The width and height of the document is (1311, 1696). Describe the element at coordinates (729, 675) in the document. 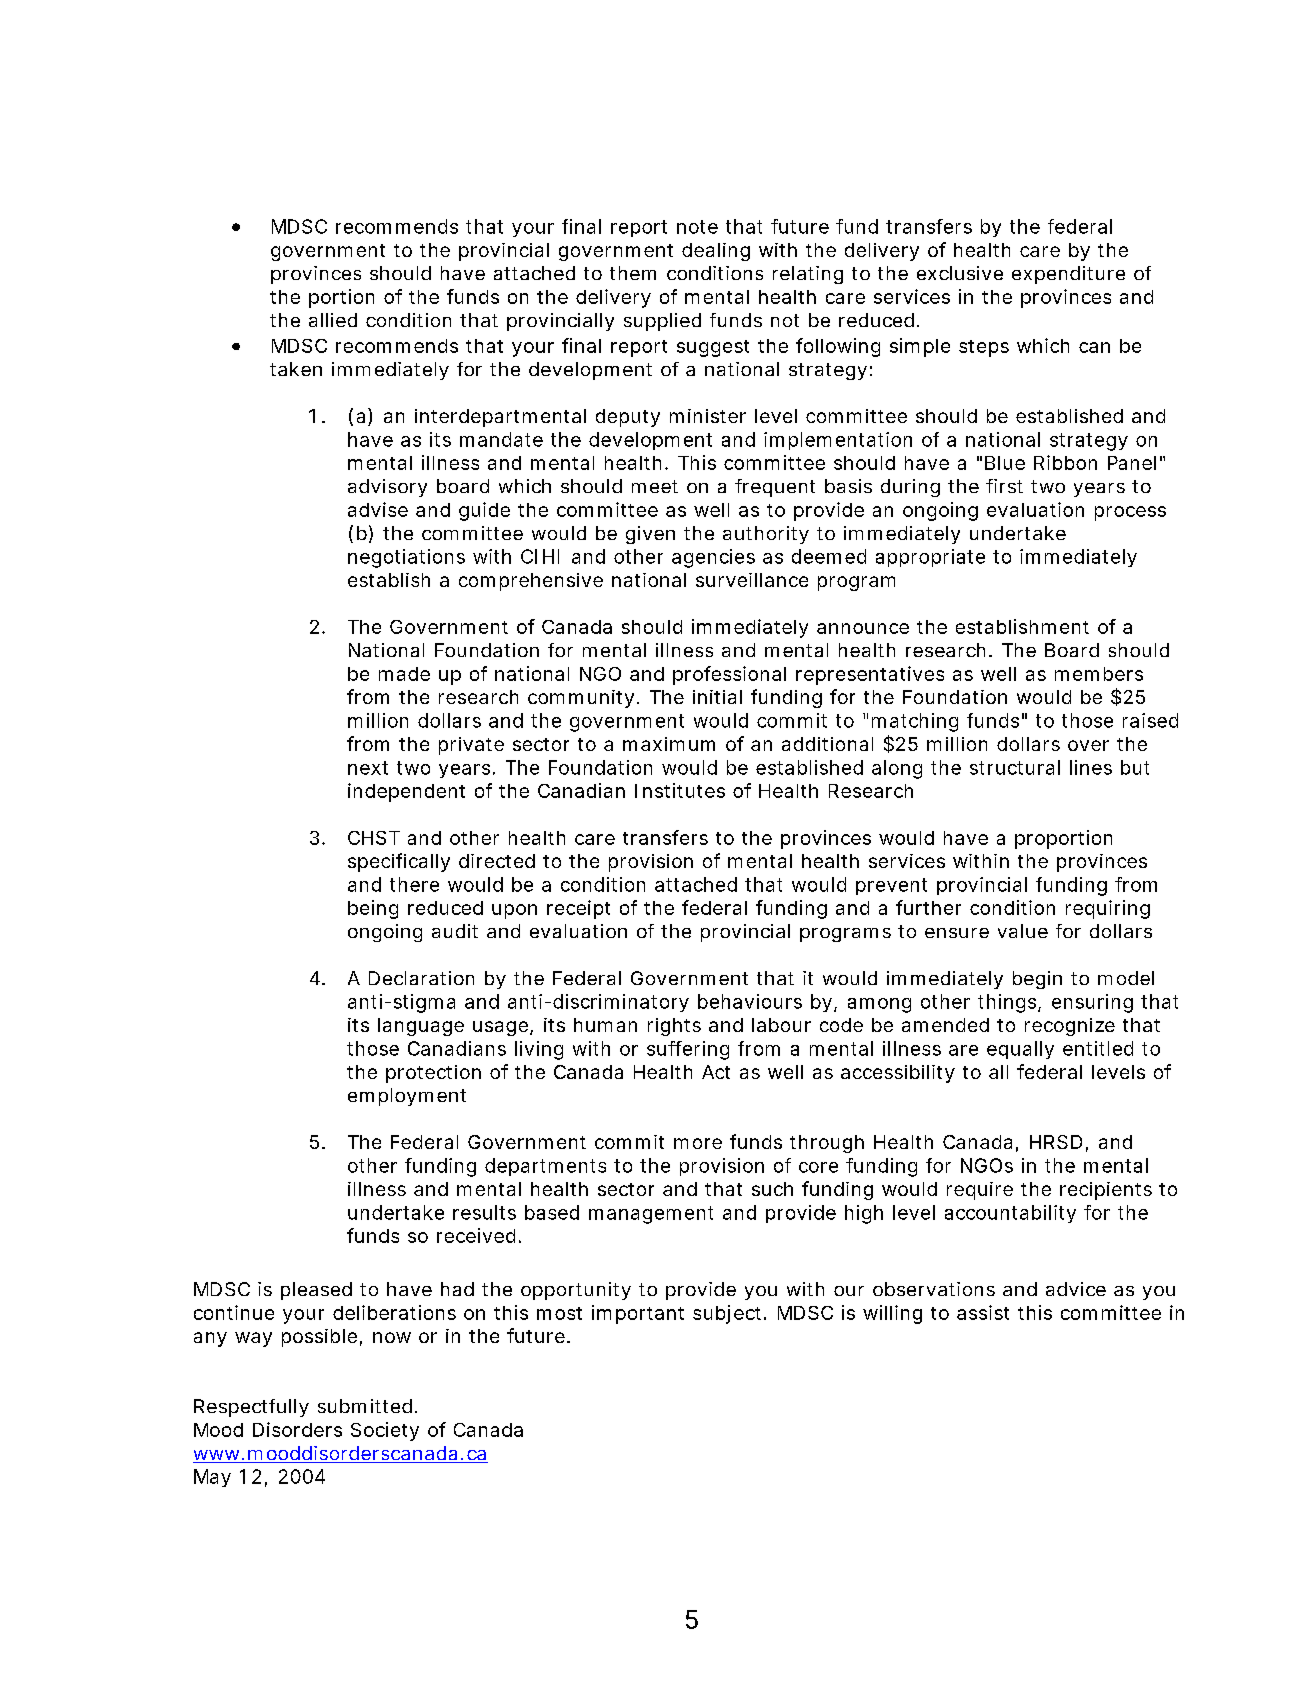

I see `professional` at that location.
